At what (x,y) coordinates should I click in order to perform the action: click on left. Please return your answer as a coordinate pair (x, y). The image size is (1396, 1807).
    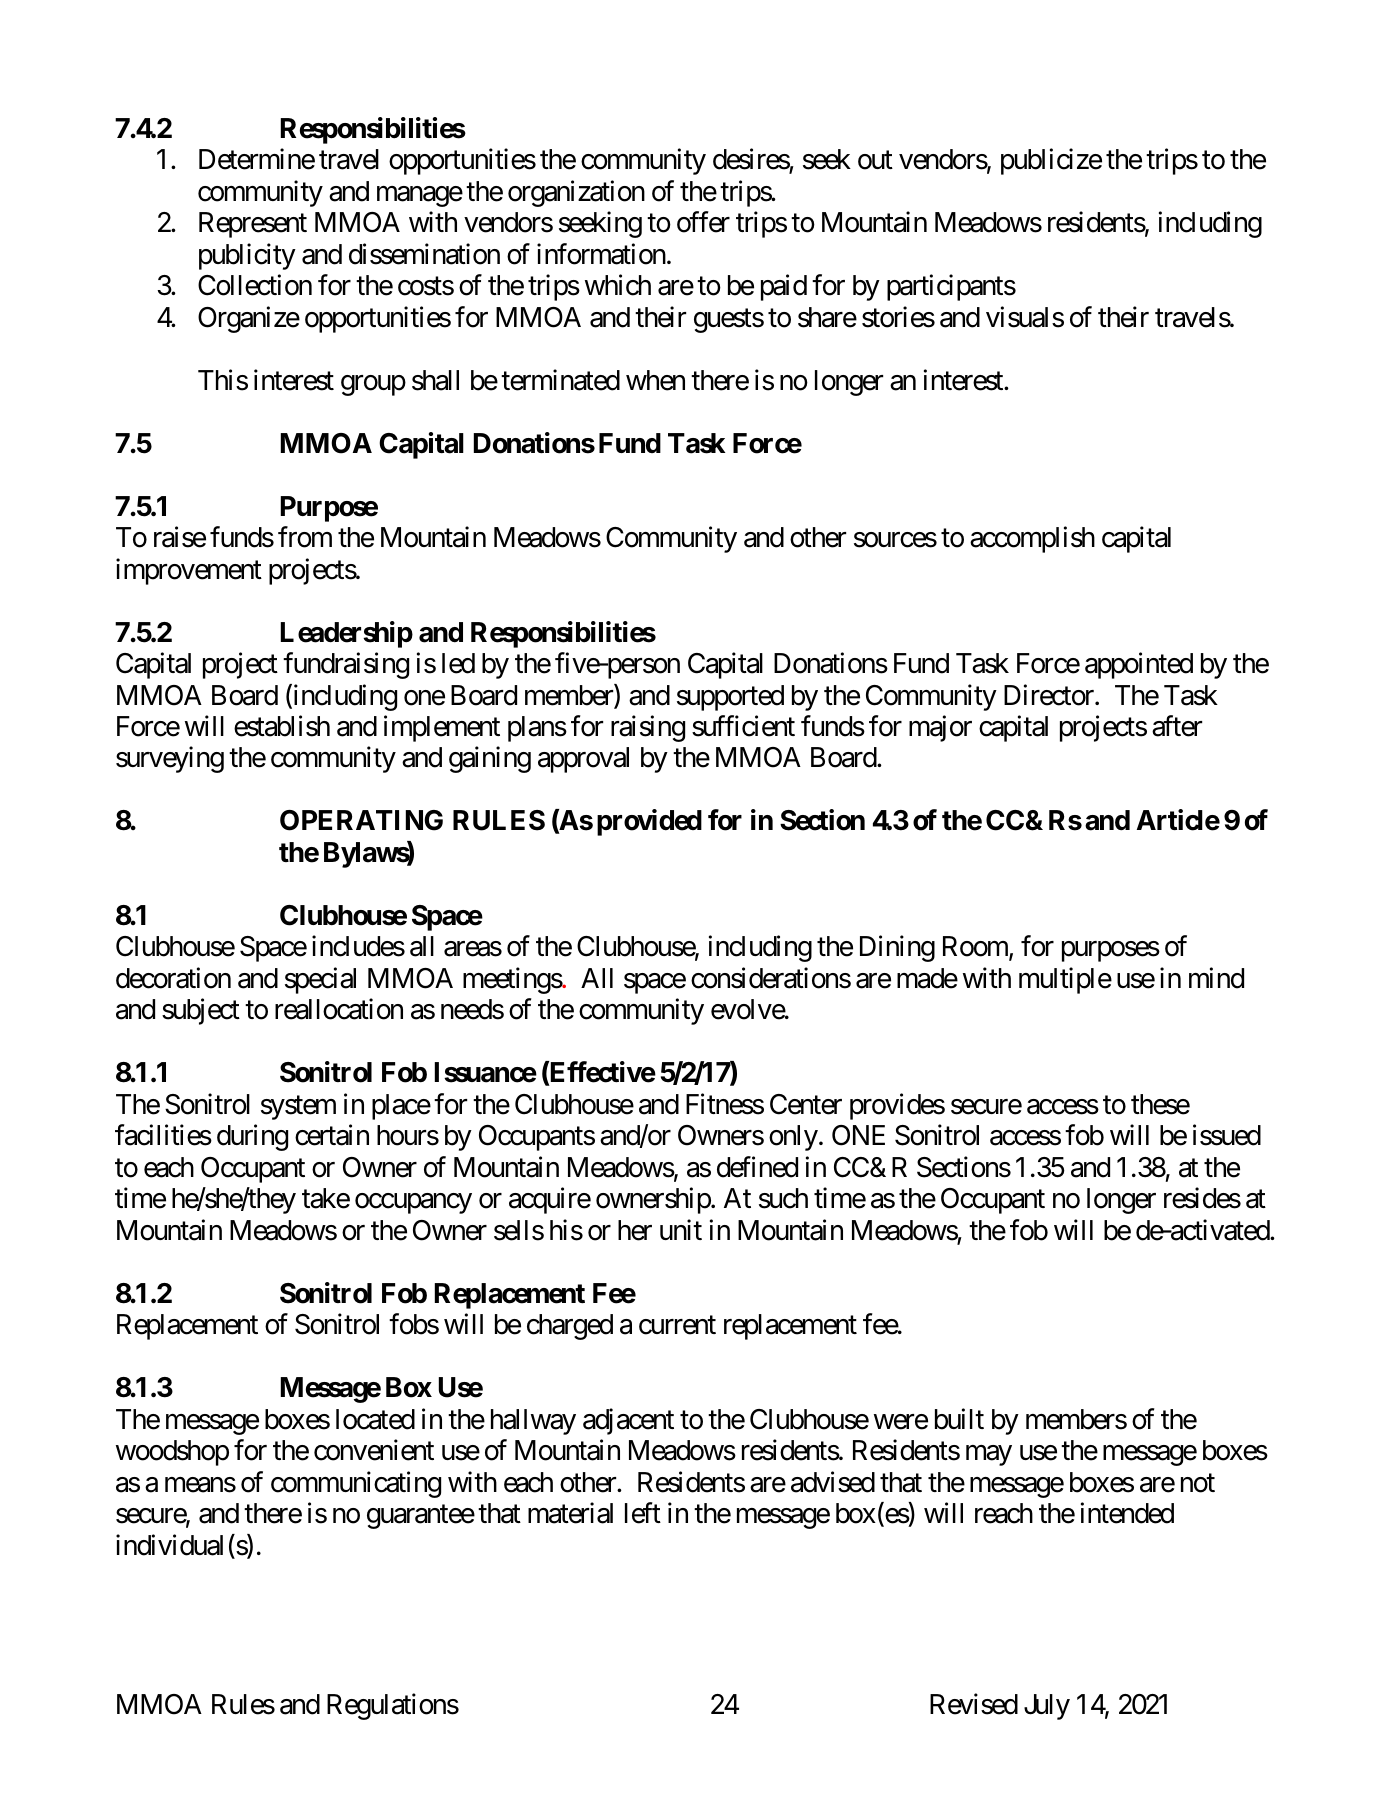
    Looking at the image, I should click on (643, 1513).
